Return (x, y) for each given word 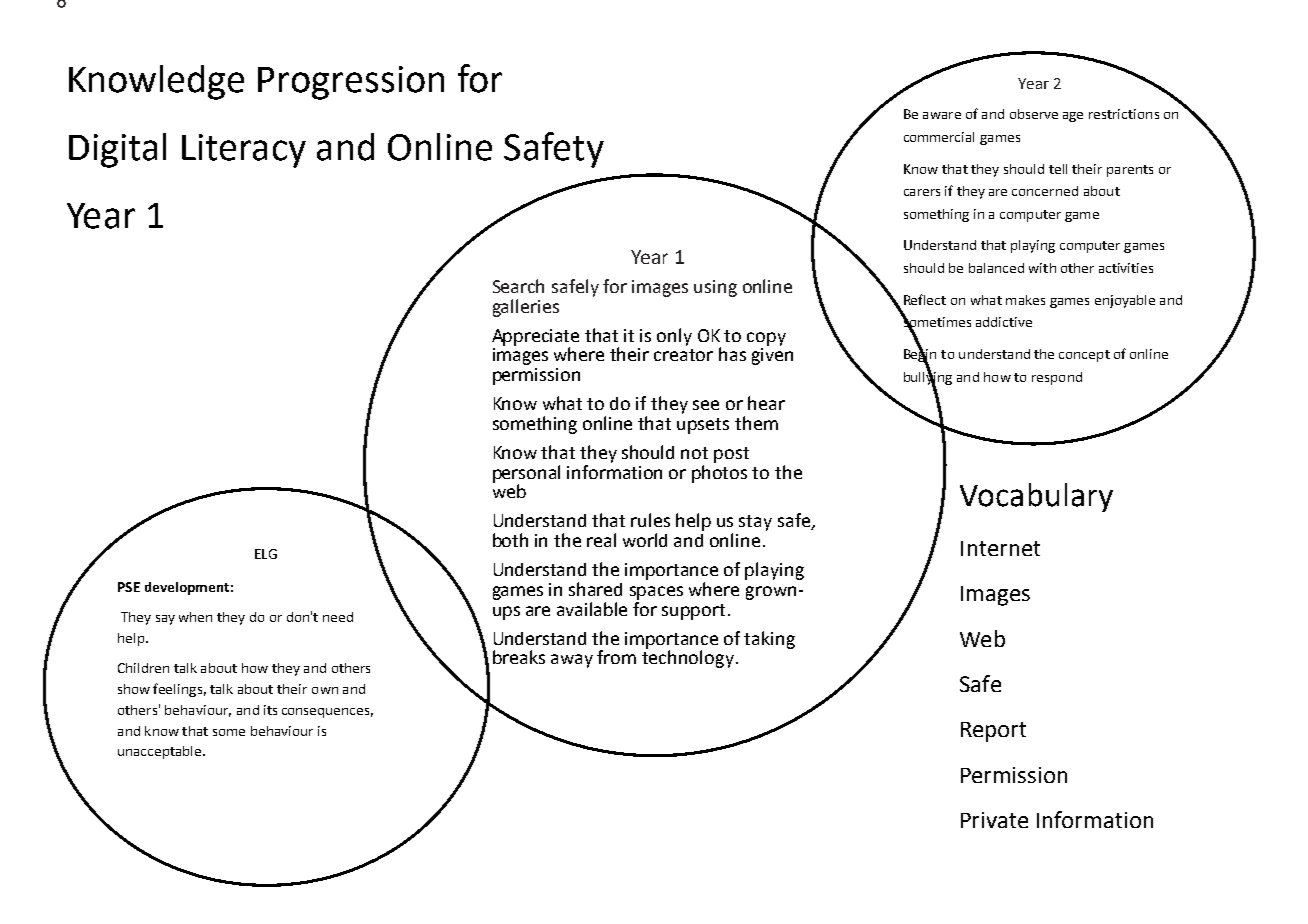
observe (1034, 114)
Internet (1000, 548)
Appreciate (535, 338)
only (674, 337)
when (195, 617)
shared (595, 589)
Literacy (244, 151)
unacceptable (161, 752)
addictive (1004, 322)
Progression (351, 83)
